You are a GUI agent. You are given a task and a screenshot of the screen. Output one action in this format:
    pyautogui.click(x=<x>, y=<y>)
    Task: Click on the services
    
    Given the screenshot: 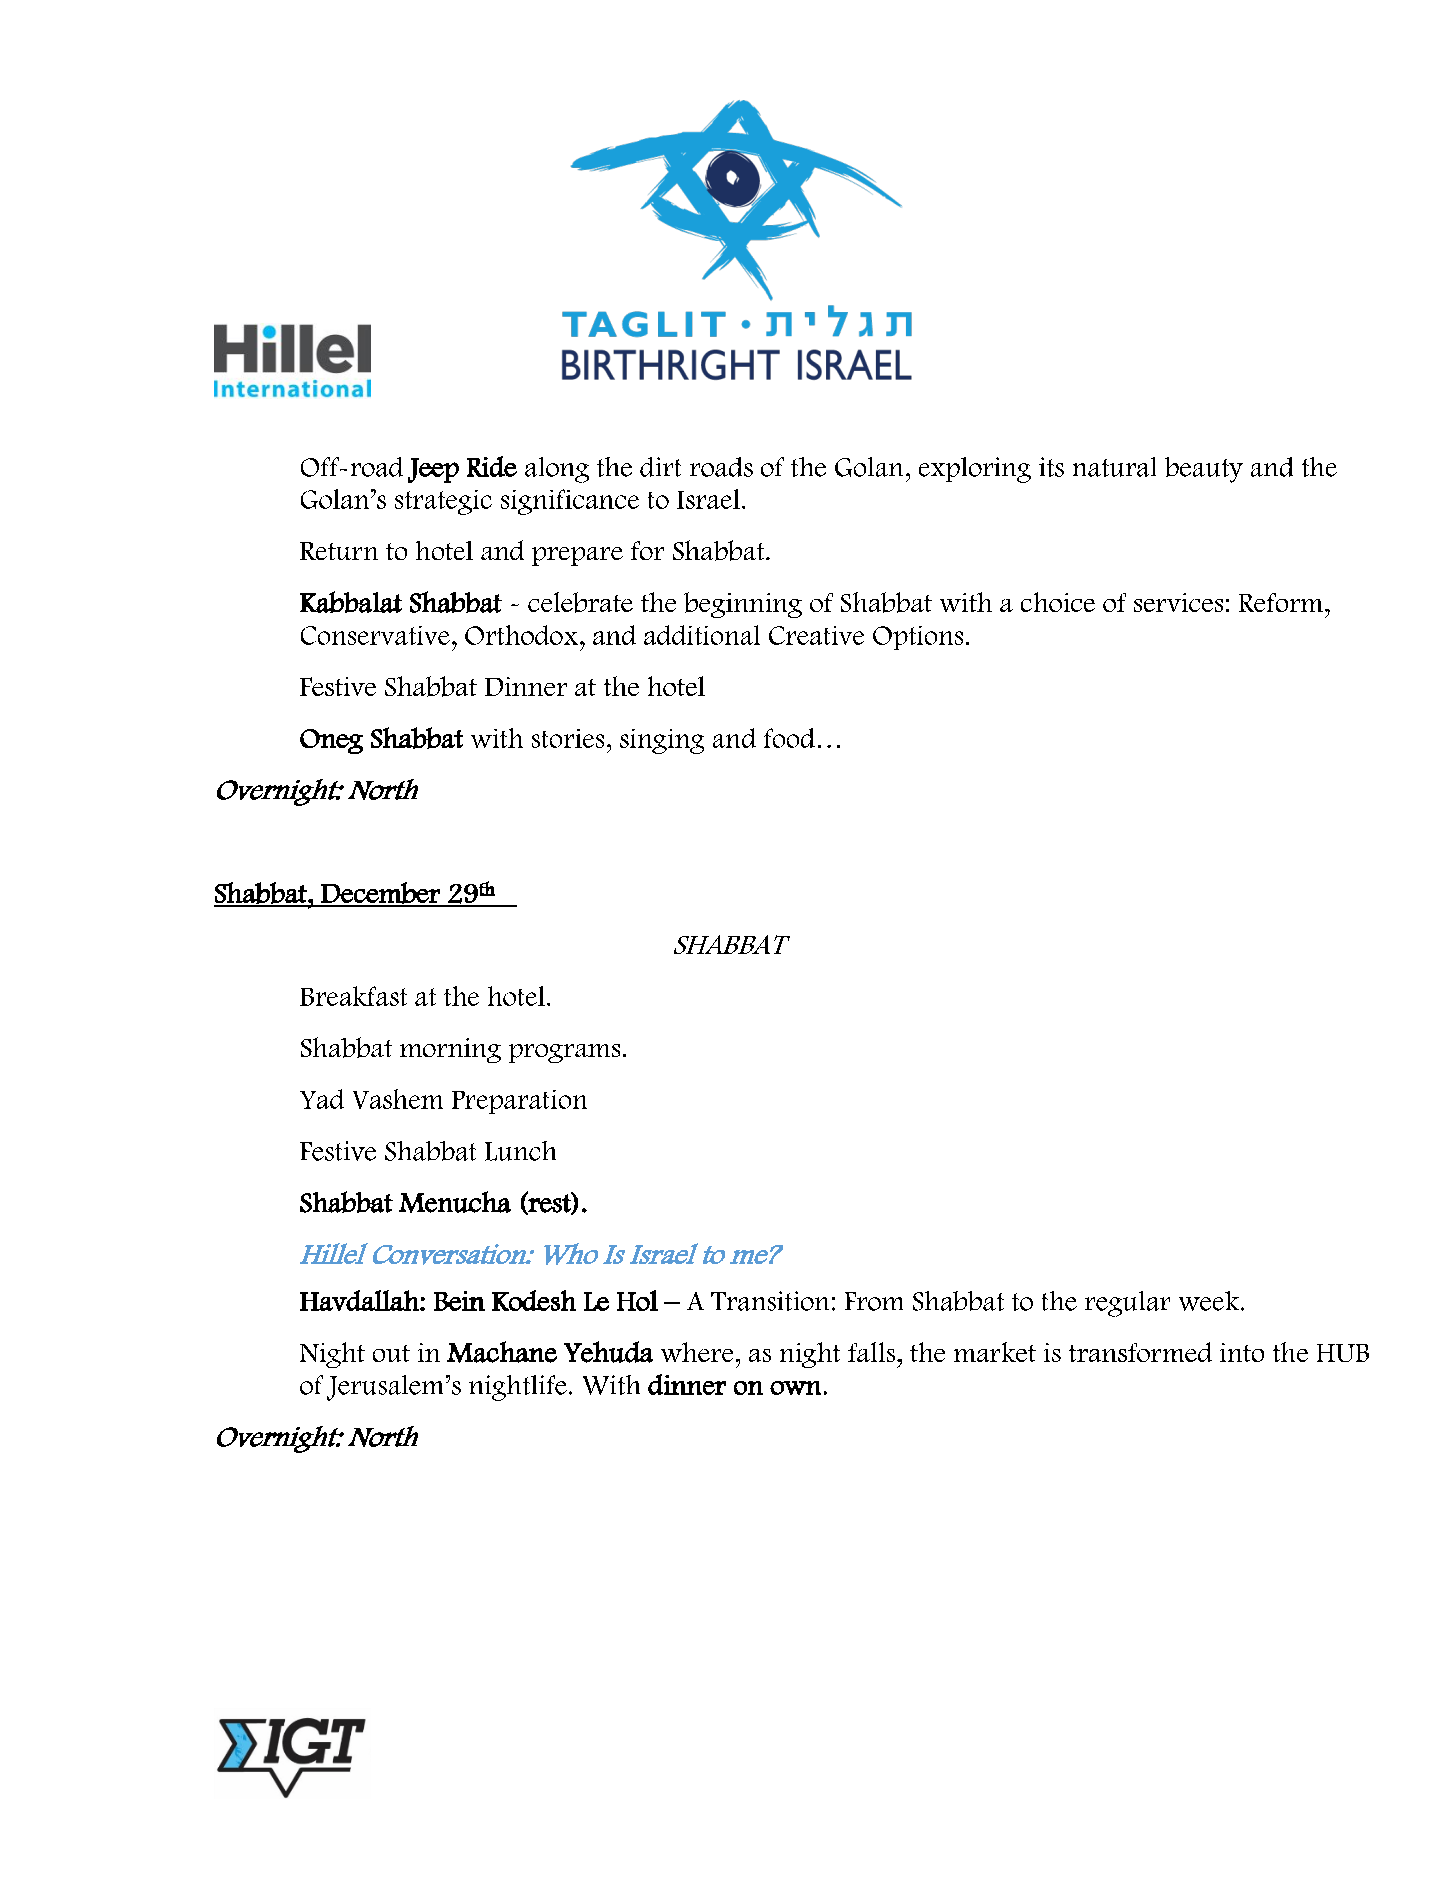 What is the action you would take?
    pyautogui.click(x=1178, y=602)
